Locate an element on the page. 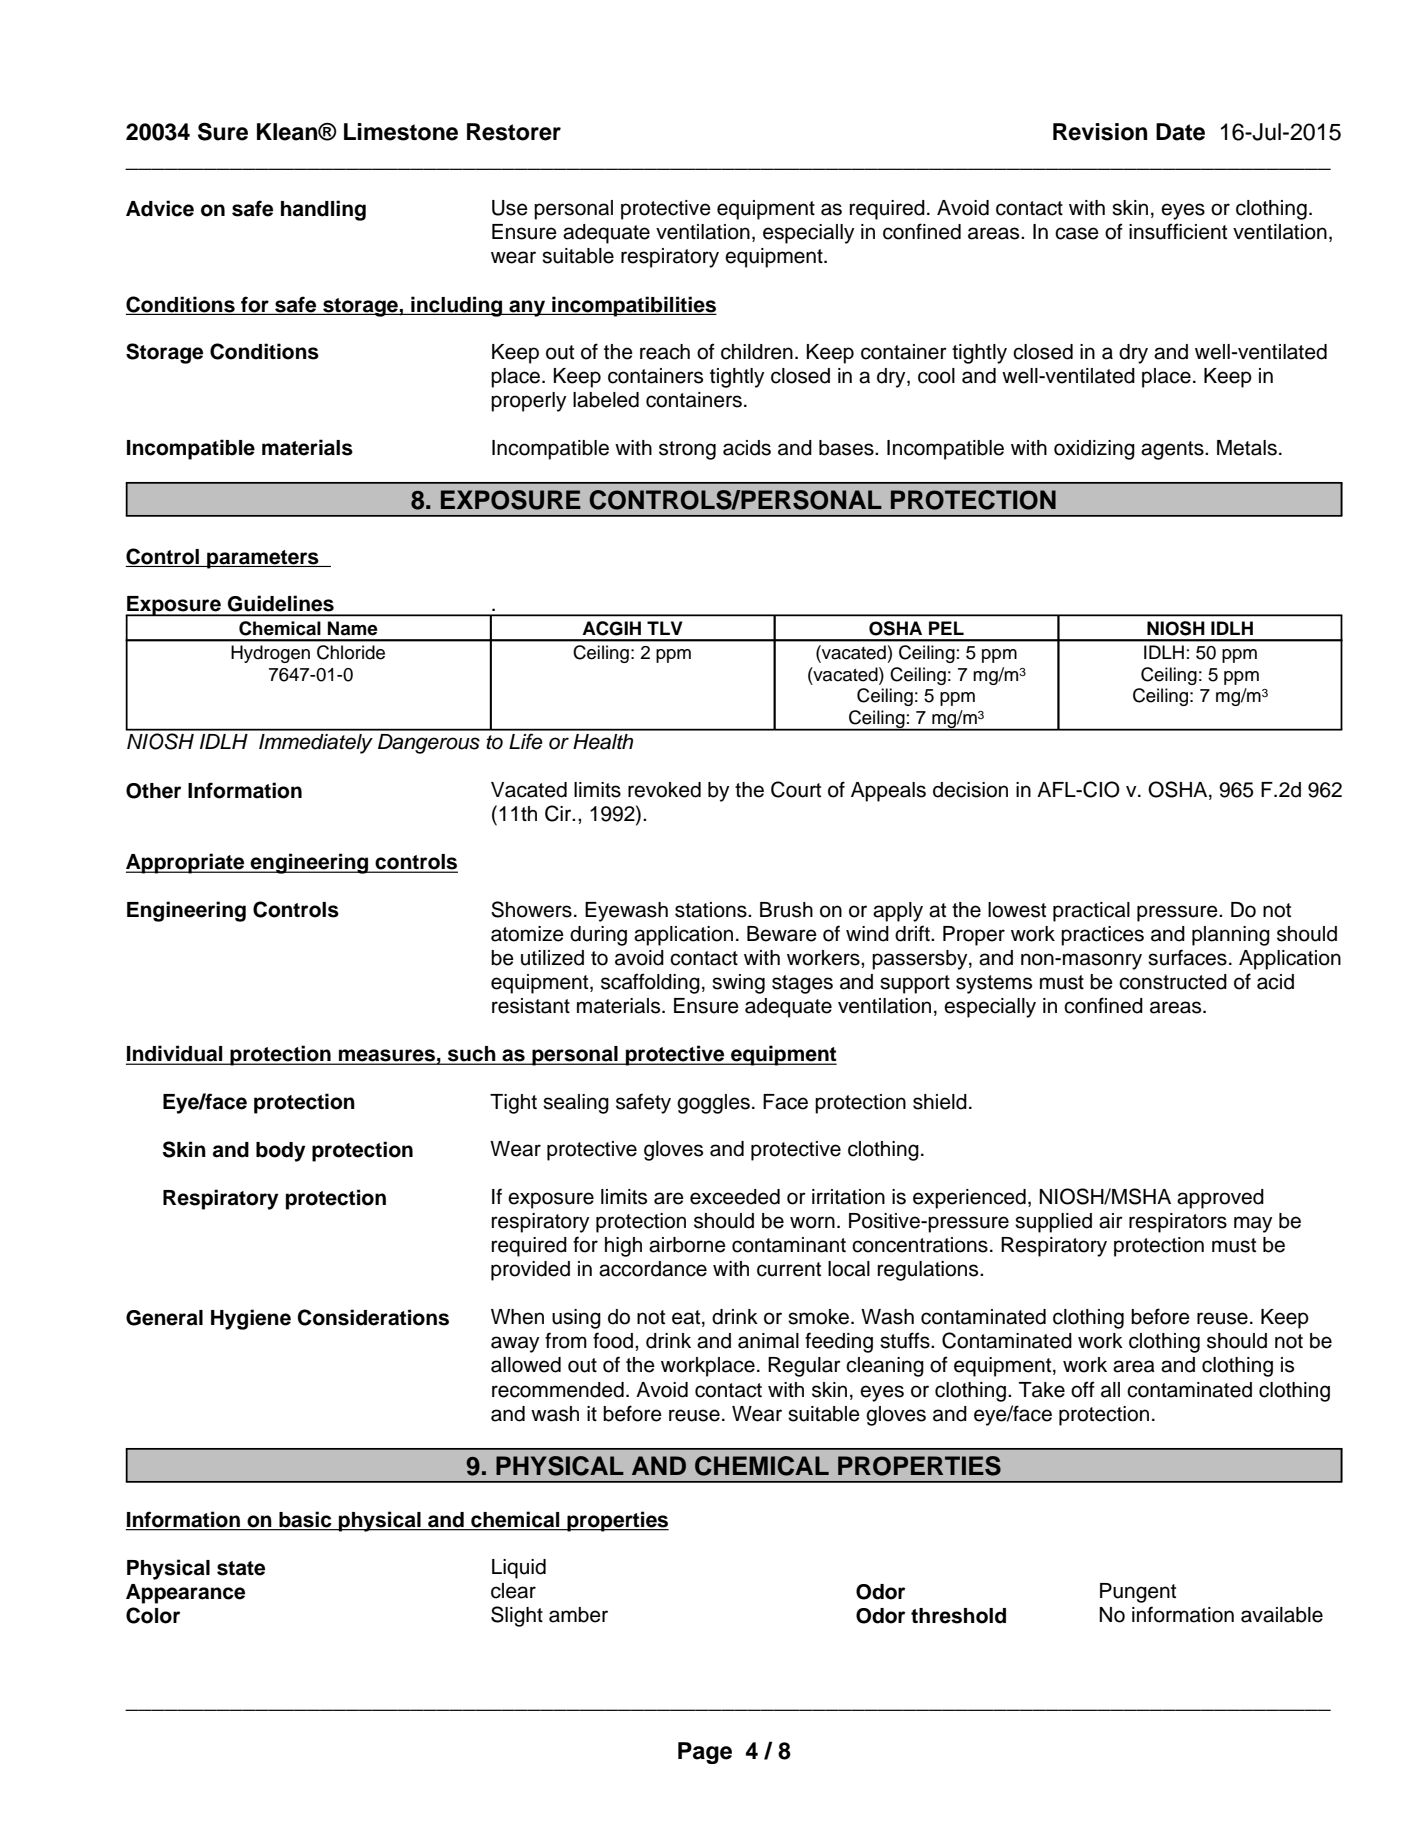  sealing is located at coordinates (576, 1104).
